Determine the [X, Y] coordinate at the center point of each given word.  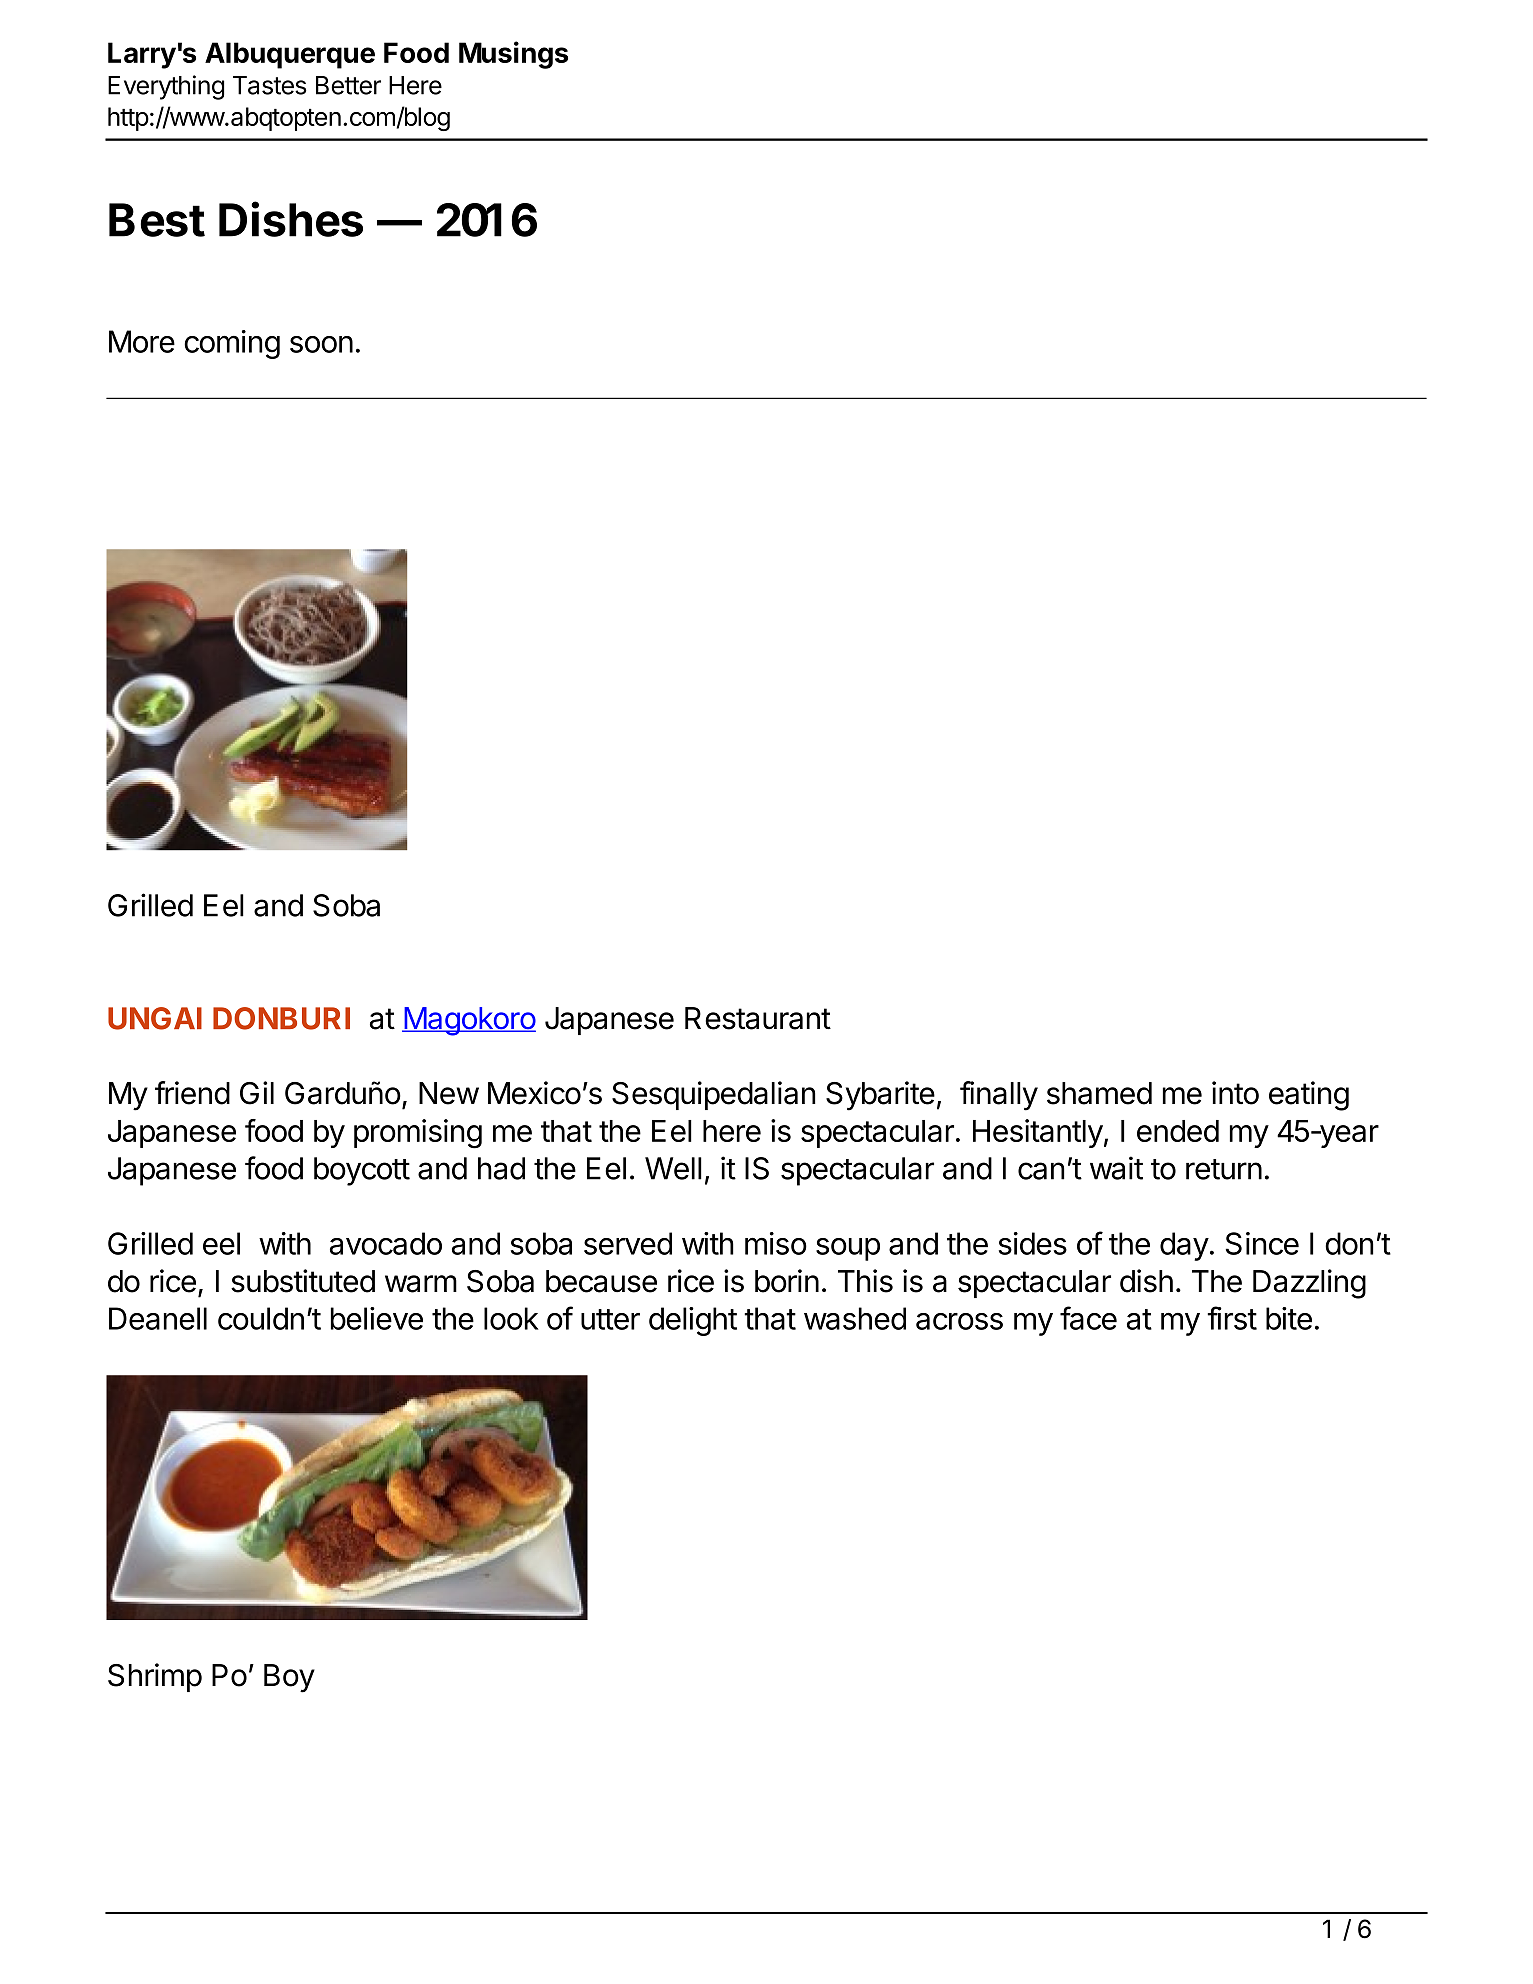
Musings [513, 55]
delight [693, 1321]
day [1184, 1246]
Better [348, 85]
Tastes [270, 85]
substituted [303, 1281]
